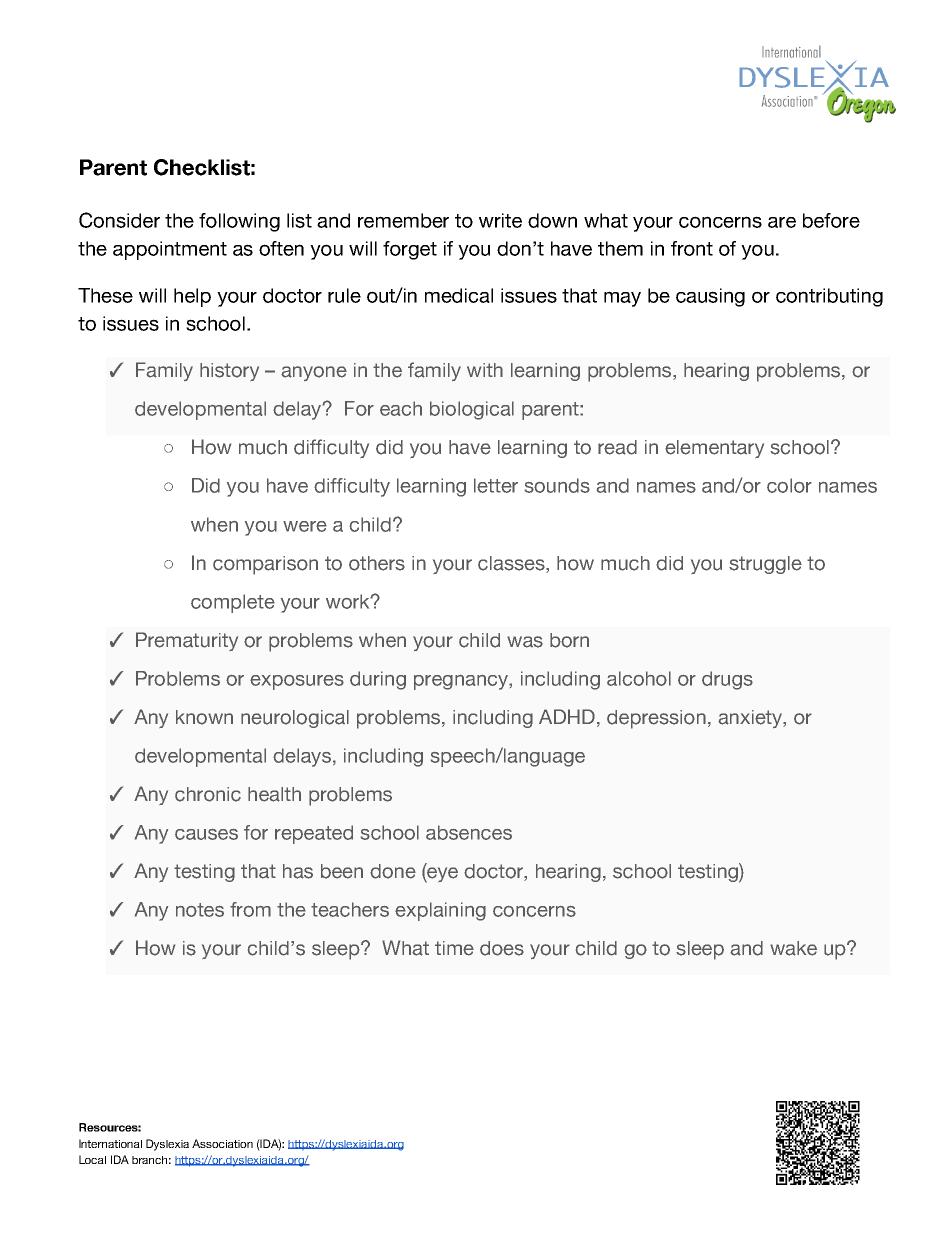 The height and width of the document is (1233, 952). What do you see at coordinates (410, 250) in the document?
I see `forget` at bounding box center [410, 250].
